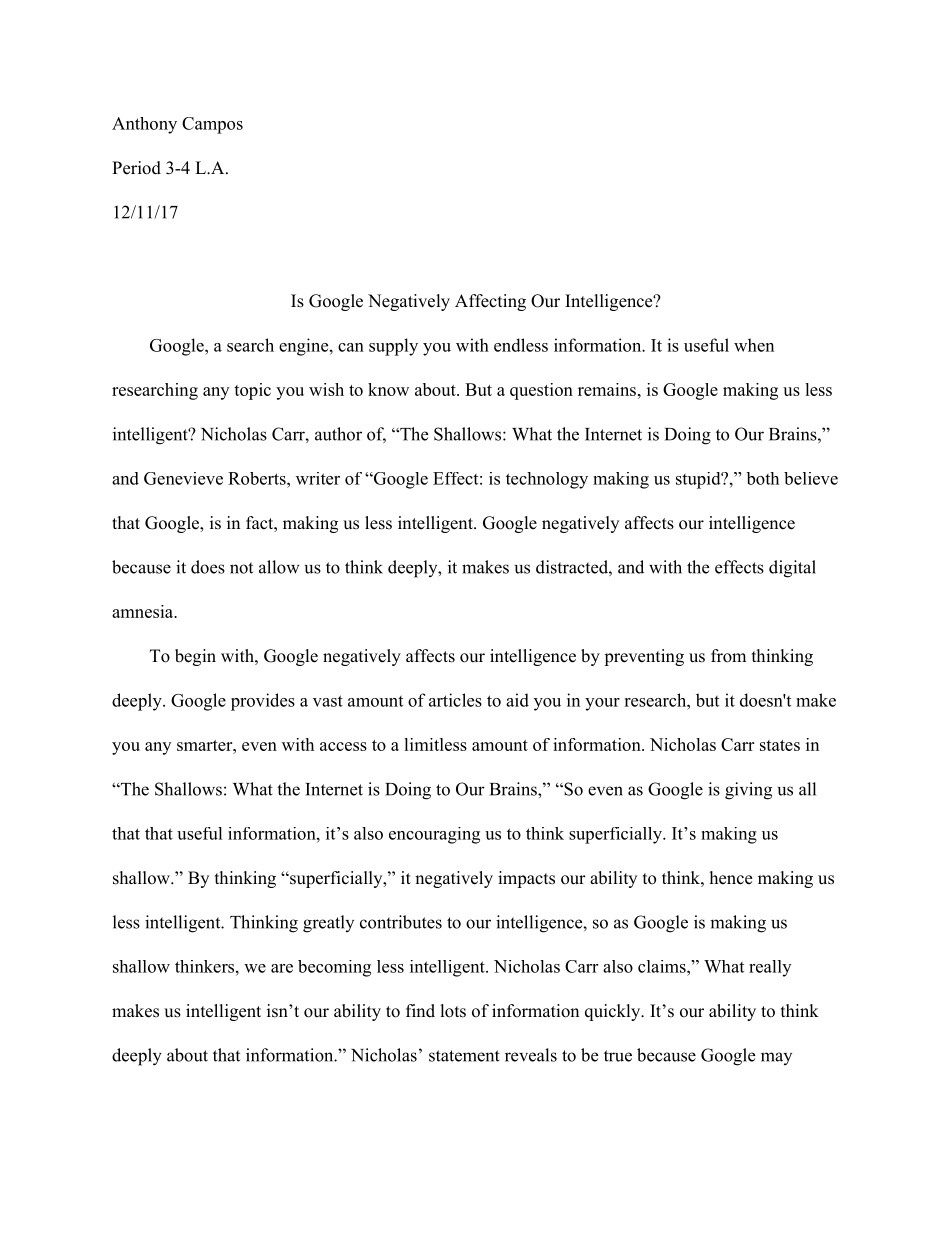 This screenshot has height=1233, width=952. What do you see at coordinates (490, 302) in the screenshot?
I see `Affecting` at bounding box center [490, 302].
